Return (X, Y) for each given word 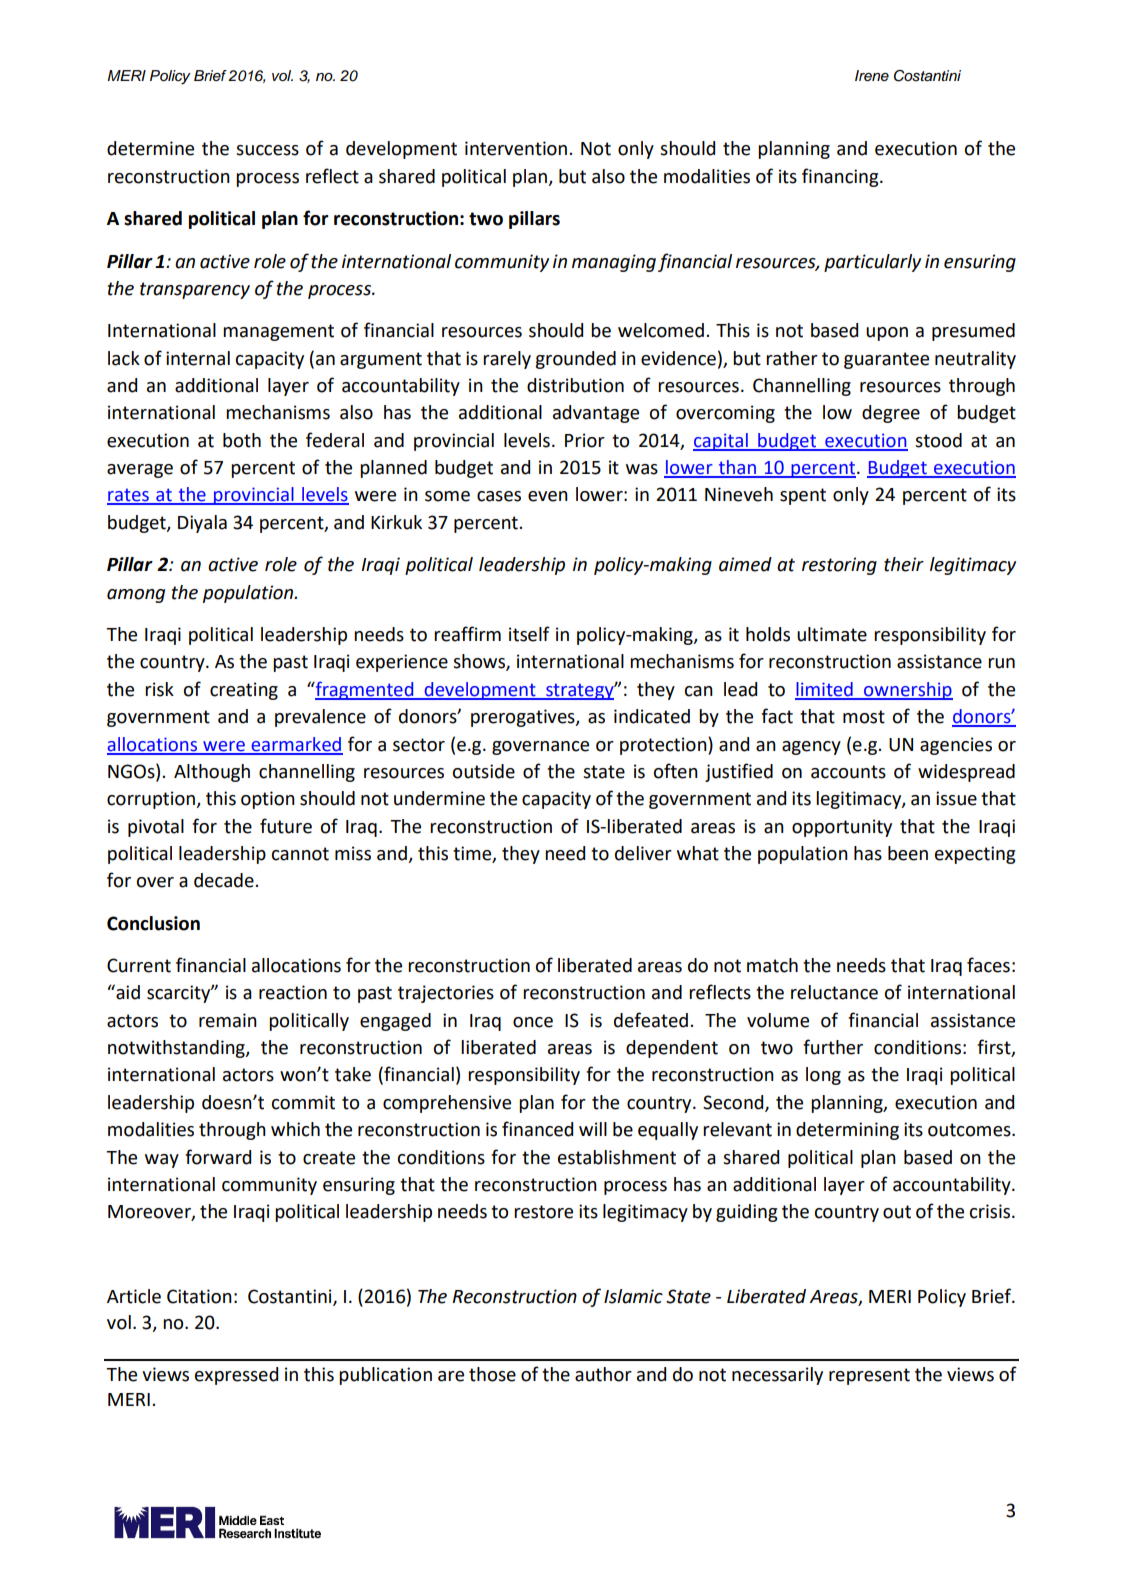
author (603, 1374)
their (904, 564)
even (548, 496)
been (908, 853)
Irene (872, 75)
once (533, 1022)
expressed (236, 1376)
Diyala (202, 524)
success (267, 150)
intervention (516, 148)
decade (225, 880)
